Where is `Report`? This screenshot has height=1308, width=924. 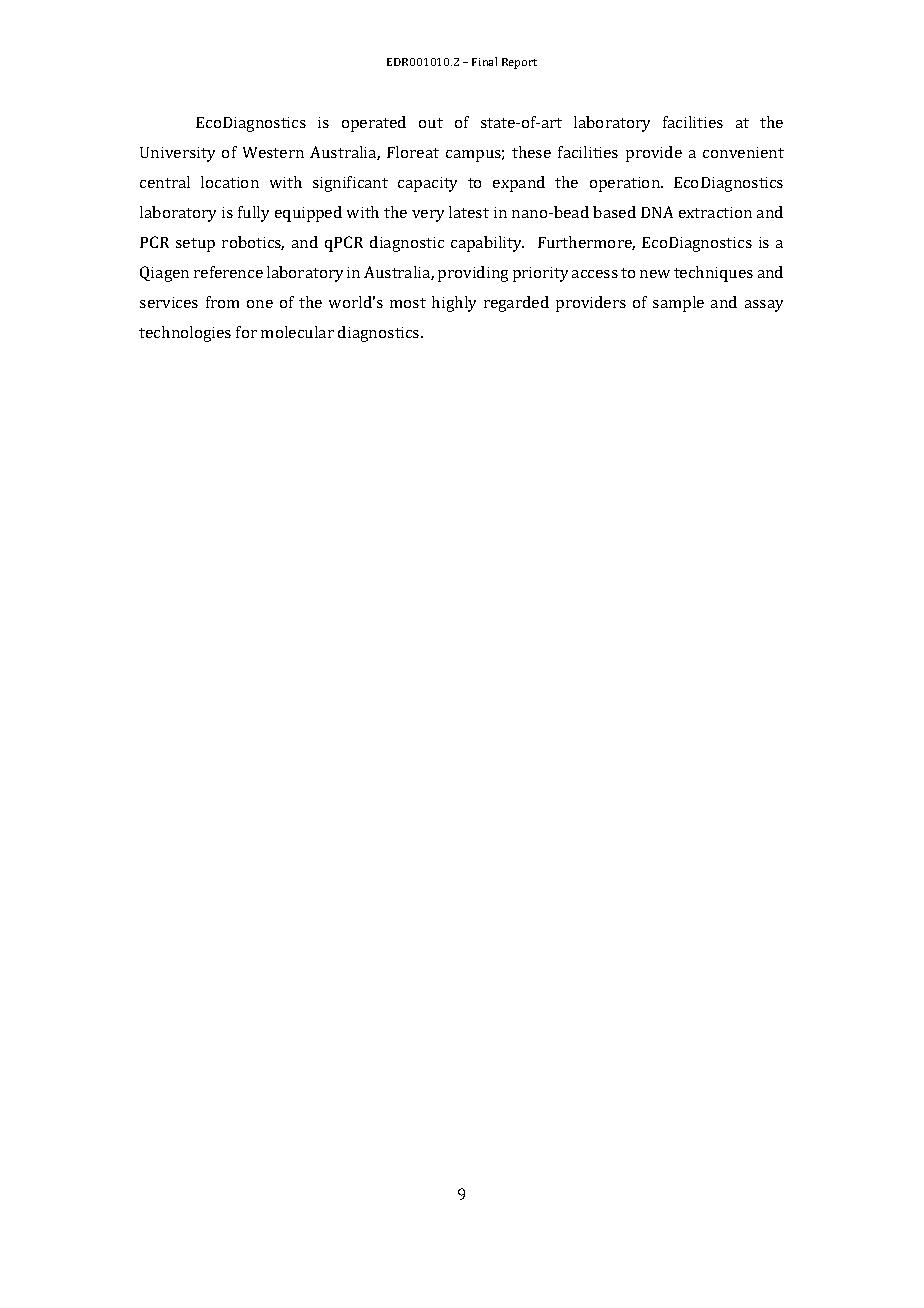 Report is located at coordinates (519, 63).
